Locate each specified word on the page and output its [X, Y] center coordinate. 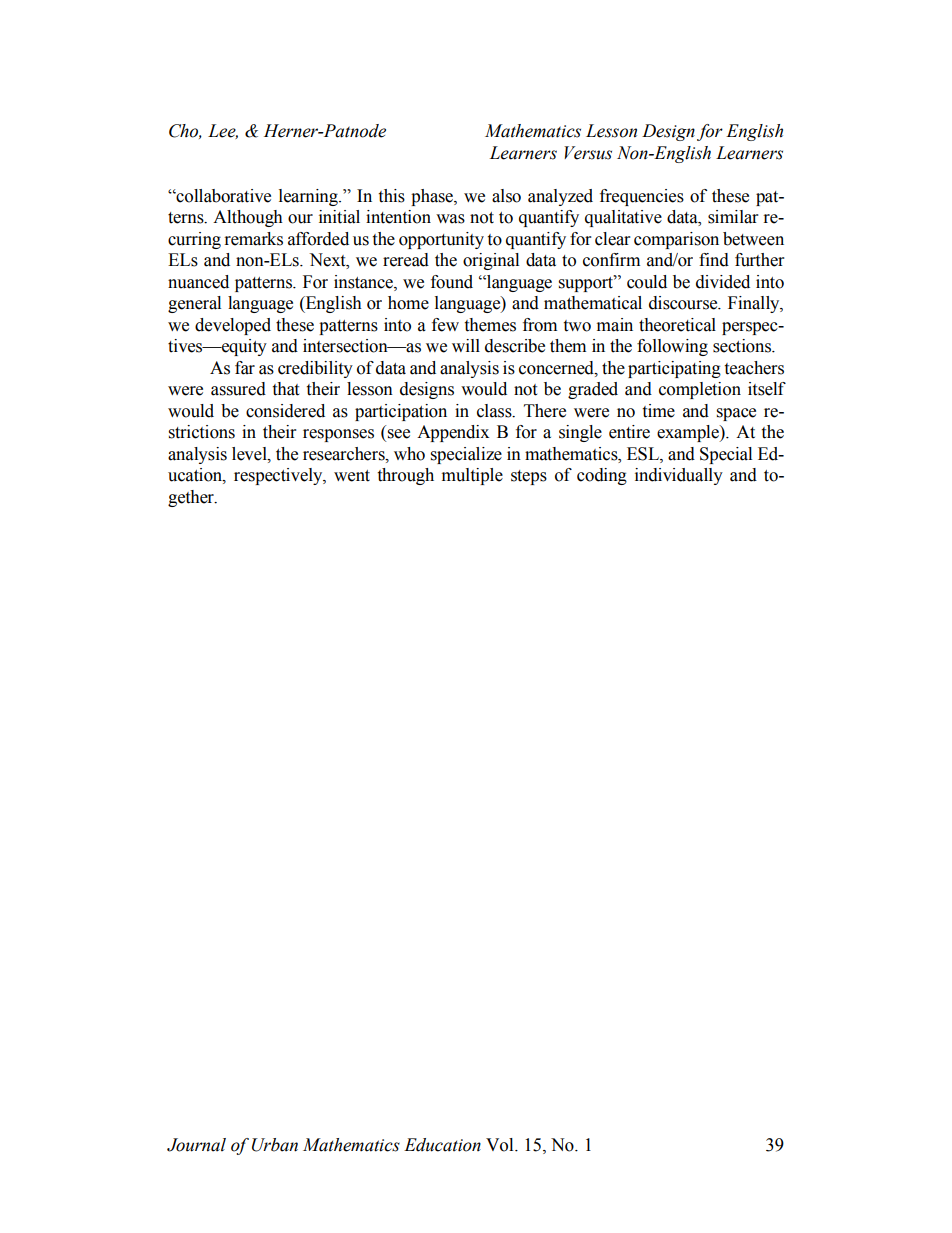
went [352, 476]
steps [529, 477]
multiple [472, 476]
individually [679, 476]
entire [629, 432]
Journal [196, 1145]
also [506, 196]
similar [733, 217]
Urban [275, 1145]
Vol [501, 1145]
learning [309, 197]
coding [602, 476]
